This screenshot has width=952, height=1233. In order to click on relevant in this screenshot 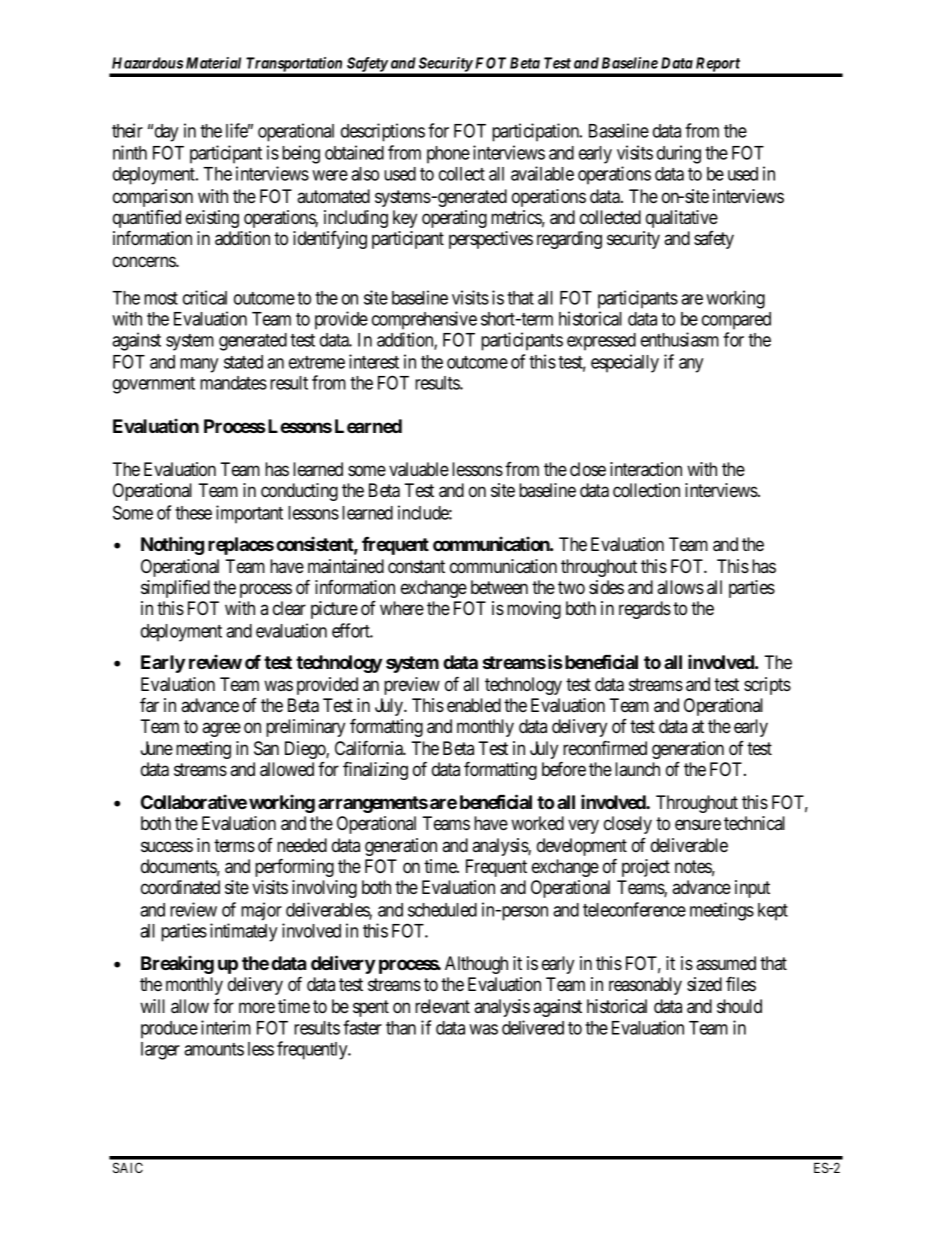, I will do `click(442, 1006)`.
